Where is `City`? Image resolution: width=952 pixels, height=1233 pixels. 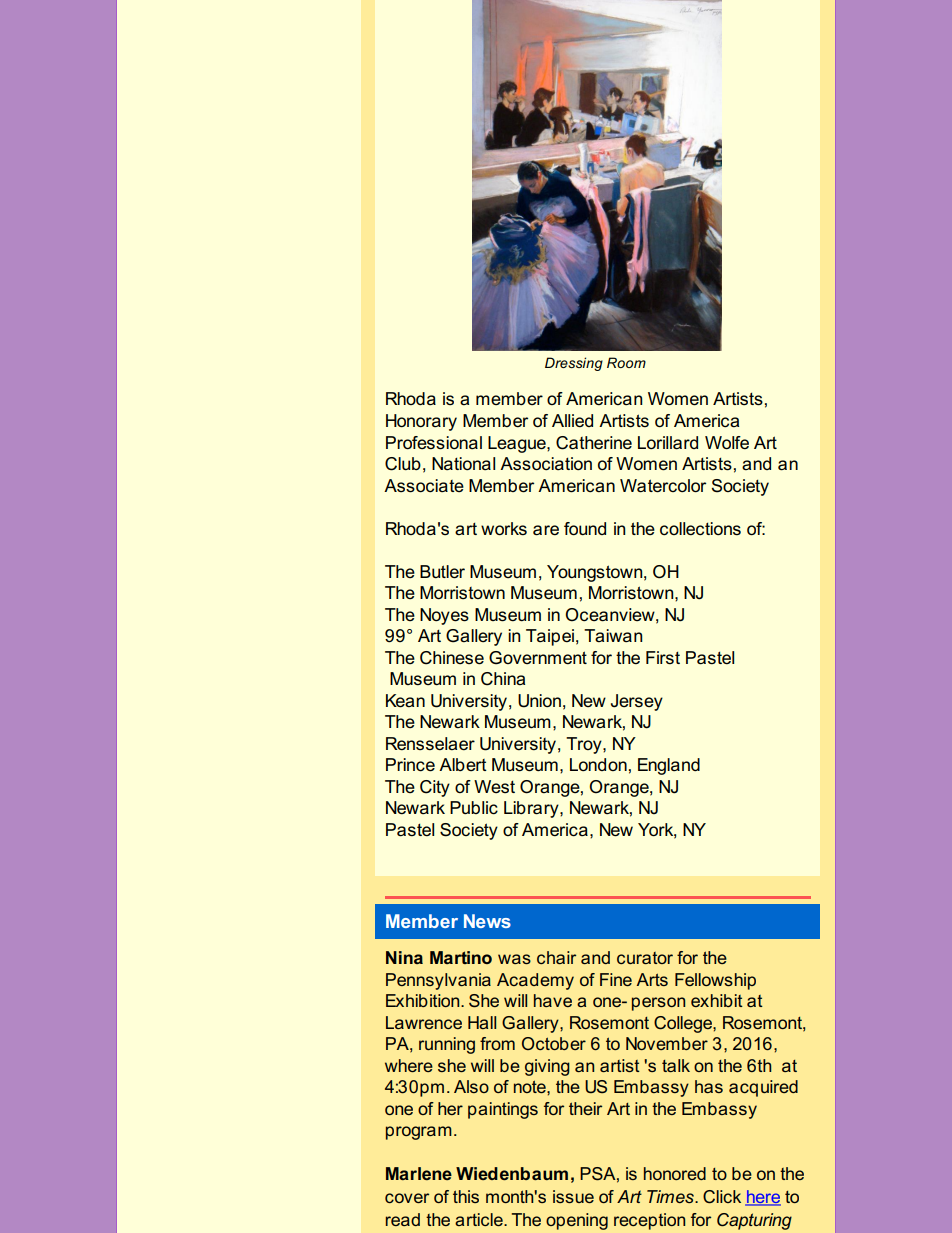
City is located at coordinates (435, 788).
